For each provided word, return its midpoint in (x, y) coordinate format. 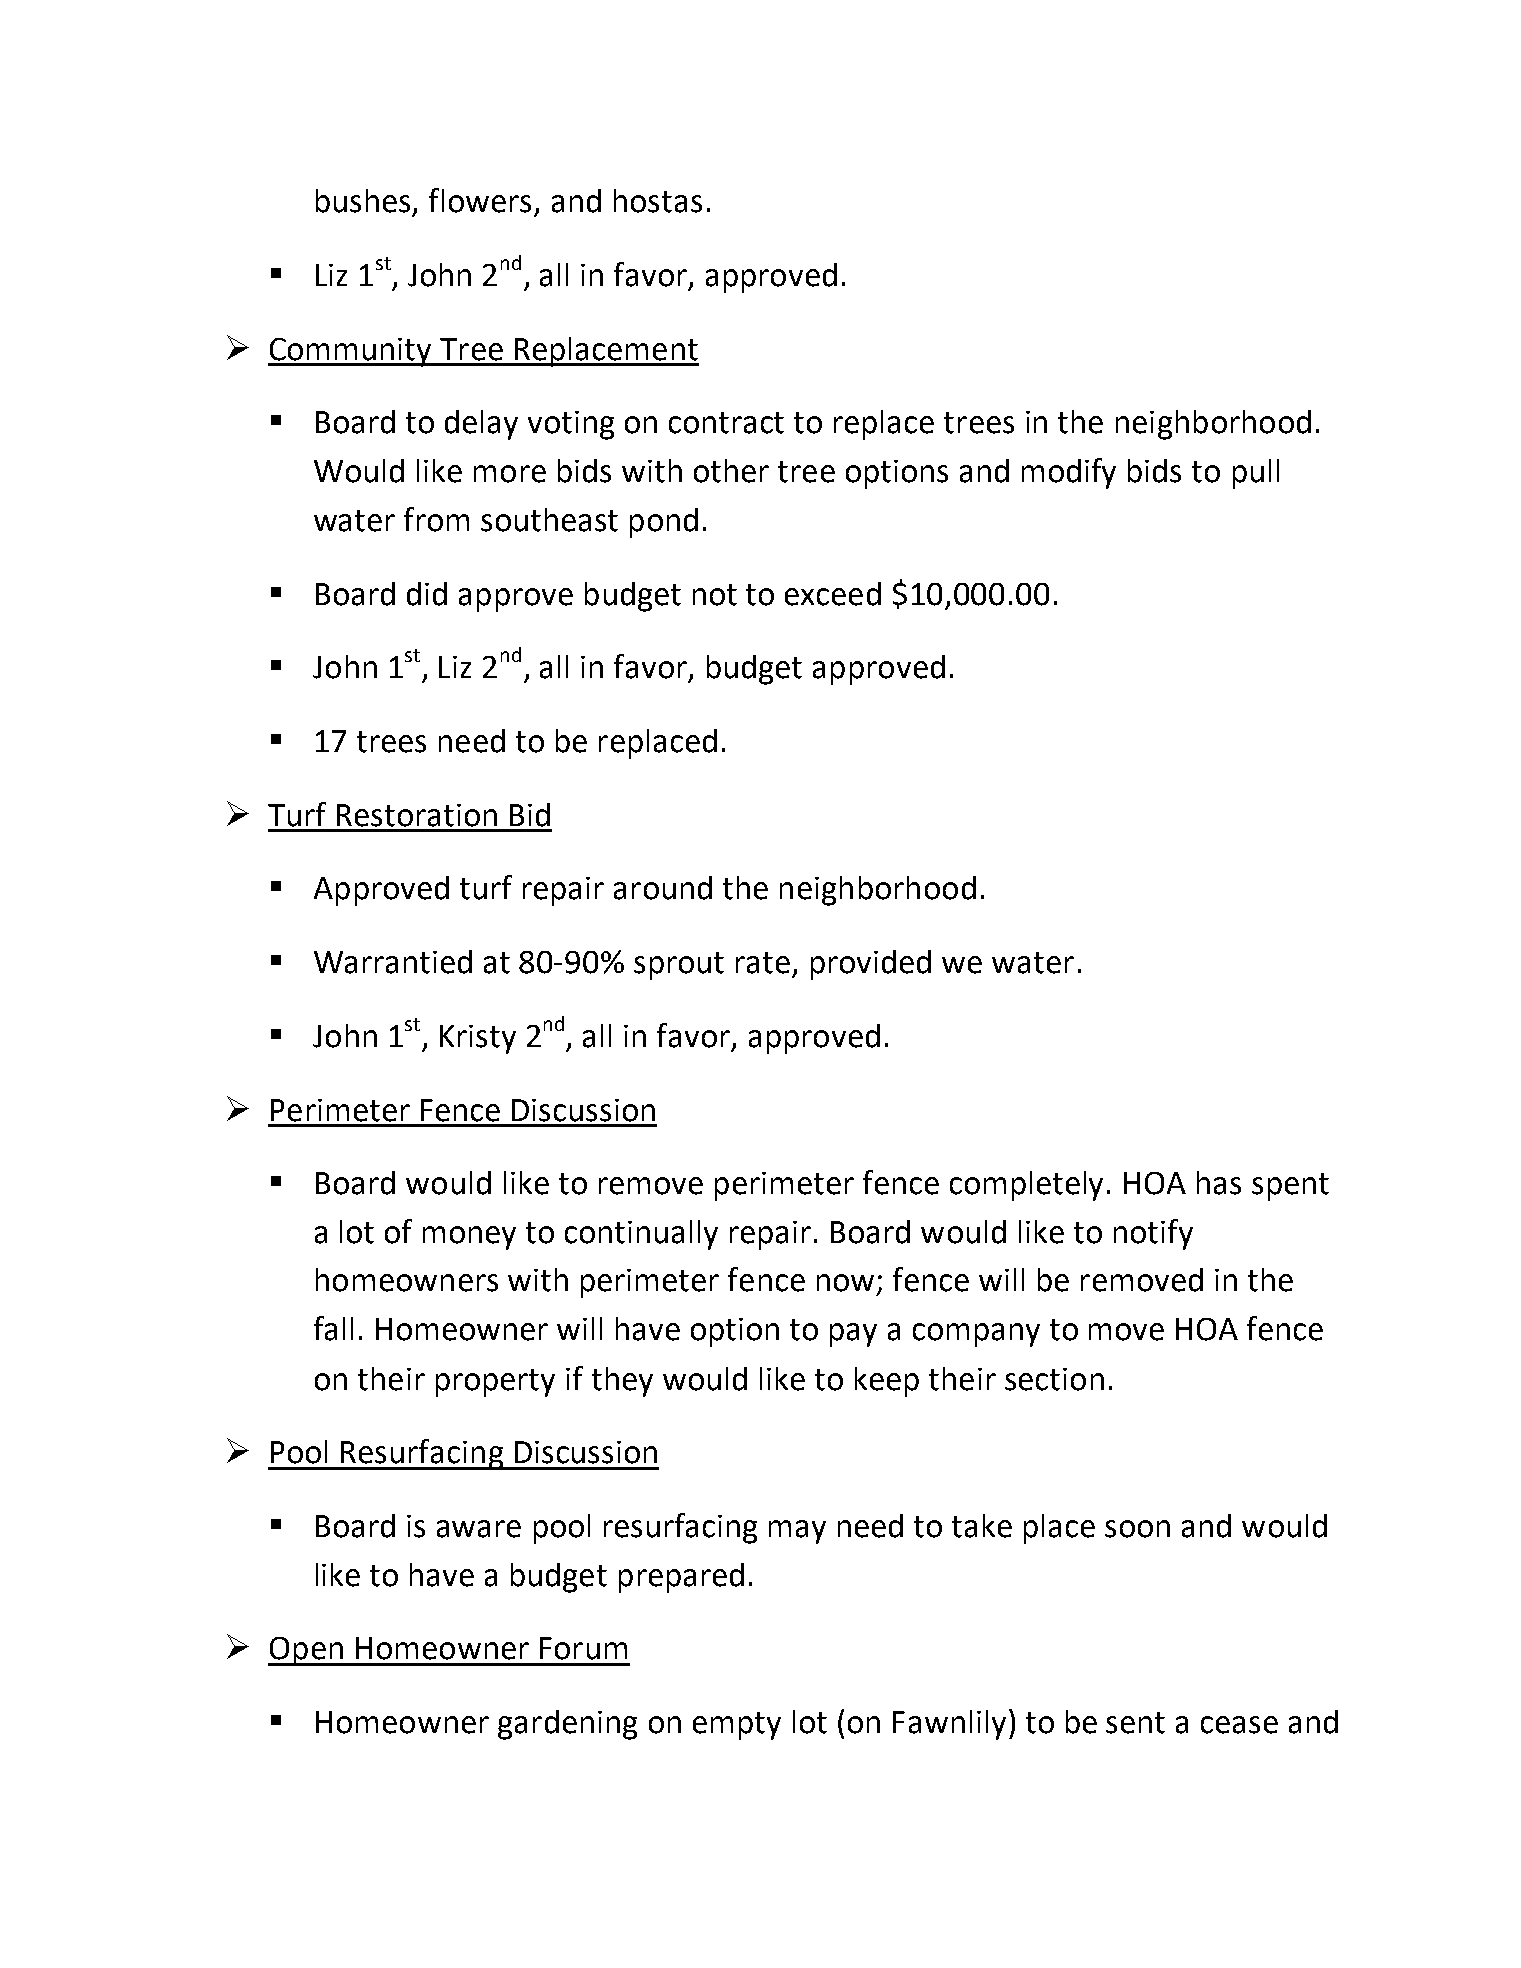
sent (1135, 1723)
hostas (658, 201)
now (845, 1283)
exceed (833, 594)
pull (1256, 474)
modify (1069, 473)
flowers (480, 200)
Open (306, 1651)
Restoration (417, 815)
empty (737, 1726)
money (469, 1238)
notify (1153, 1234)
